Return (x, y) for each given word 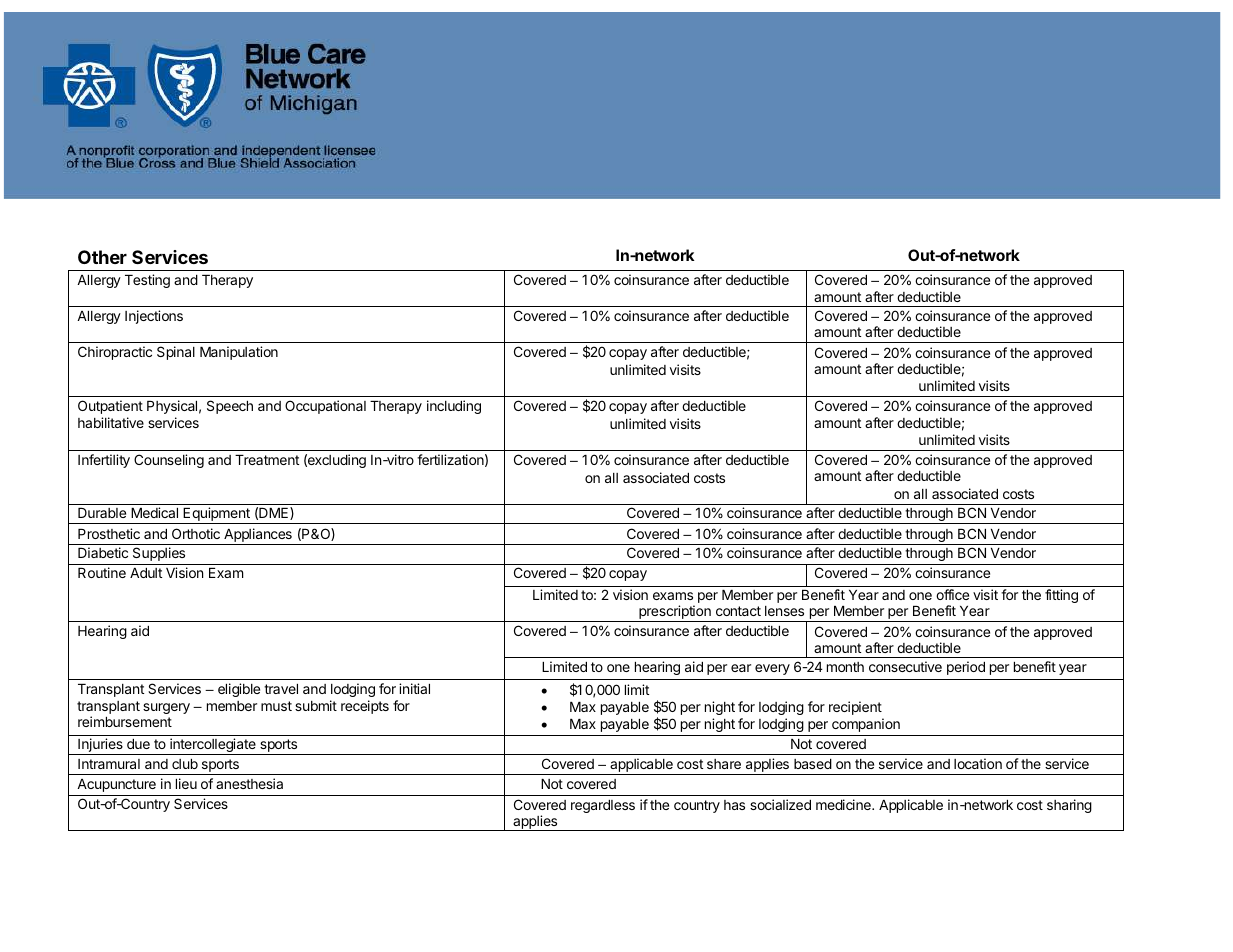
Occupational (325, 407)
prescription (675, 613)
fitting (1061, 596)
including (454, 407)
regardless (603, 806)
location (978, 763)
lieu (186, 783)
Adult (146, 573)
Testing (147, 281)
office (952, 594)
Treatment (267, 460)
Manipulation (239, 353)
